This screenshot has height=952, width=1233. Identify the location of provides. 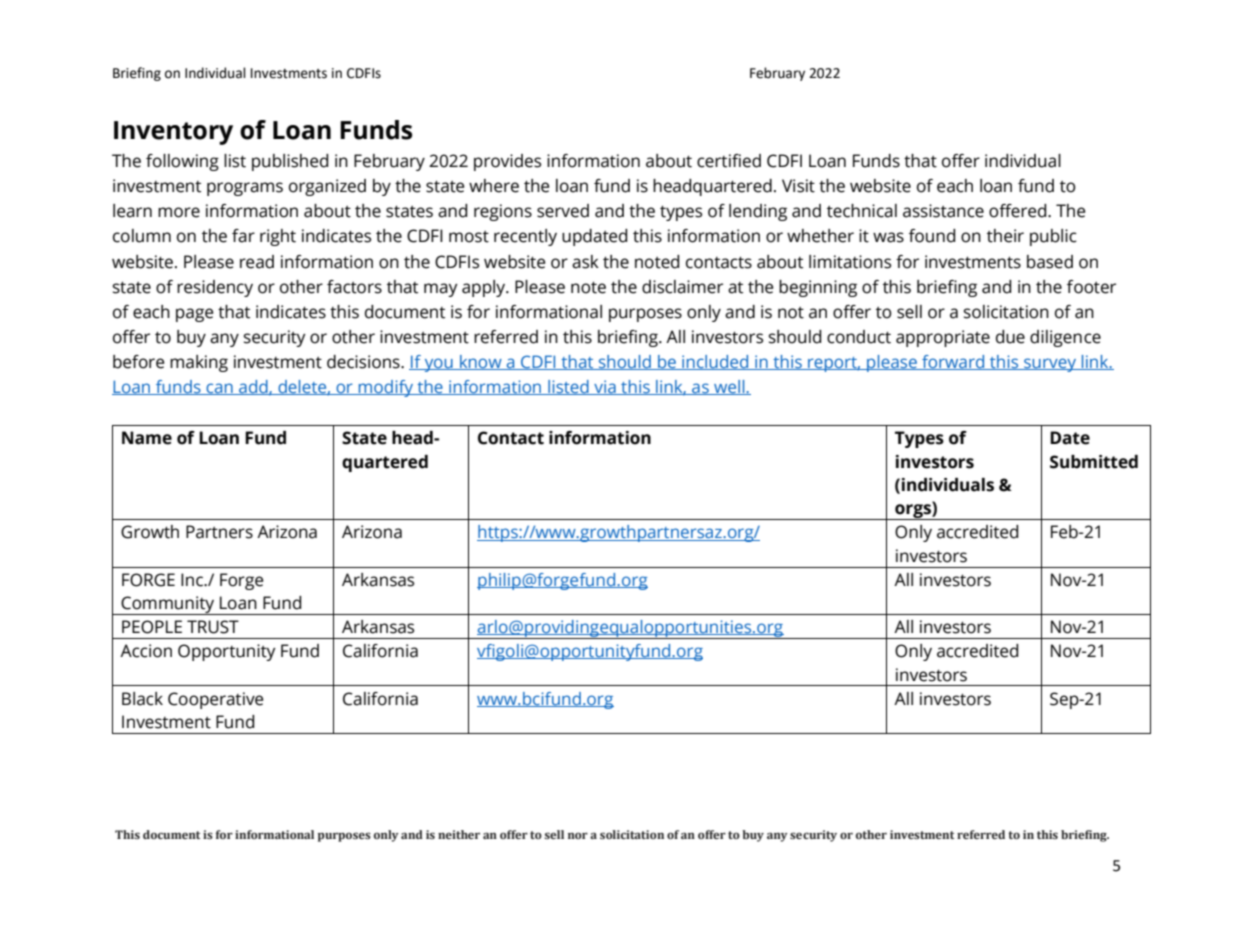
(507, 162).
